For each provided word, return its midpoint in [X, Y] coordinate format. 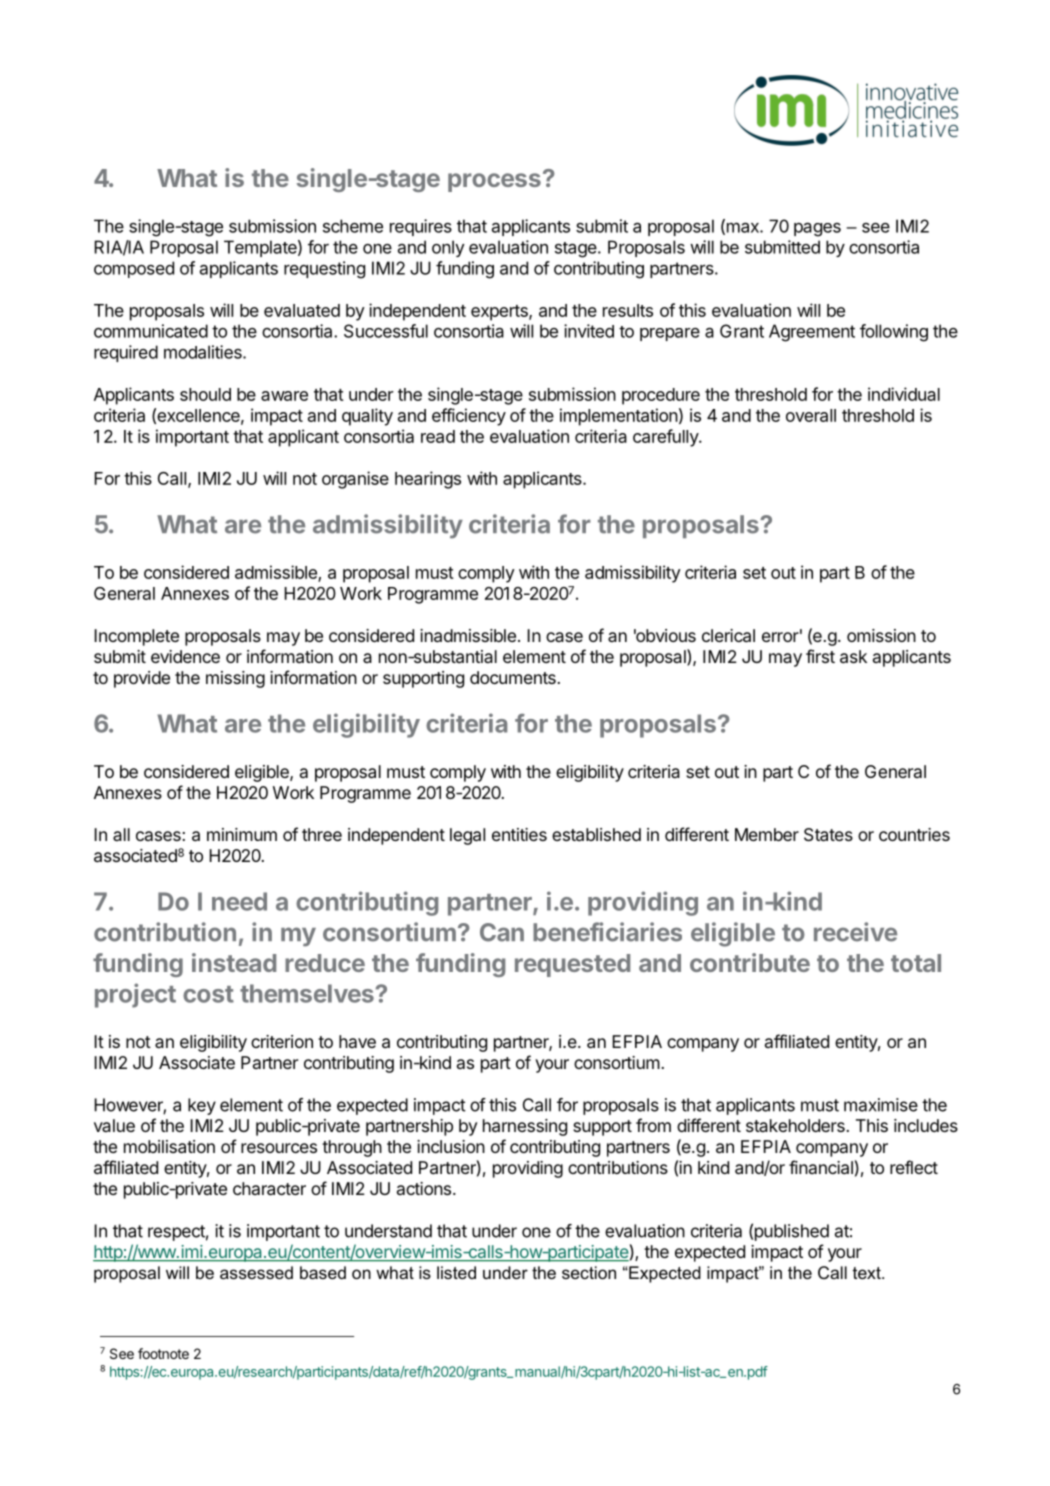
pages [817, 230]
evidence [185, 656]
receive [855, 932]
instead [234, 962]
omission [881, 635]
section [589, 1272]
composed [134, 269]
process [494, 182]
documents [513, 677]
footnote [163, 1353]
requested [572, 965]
